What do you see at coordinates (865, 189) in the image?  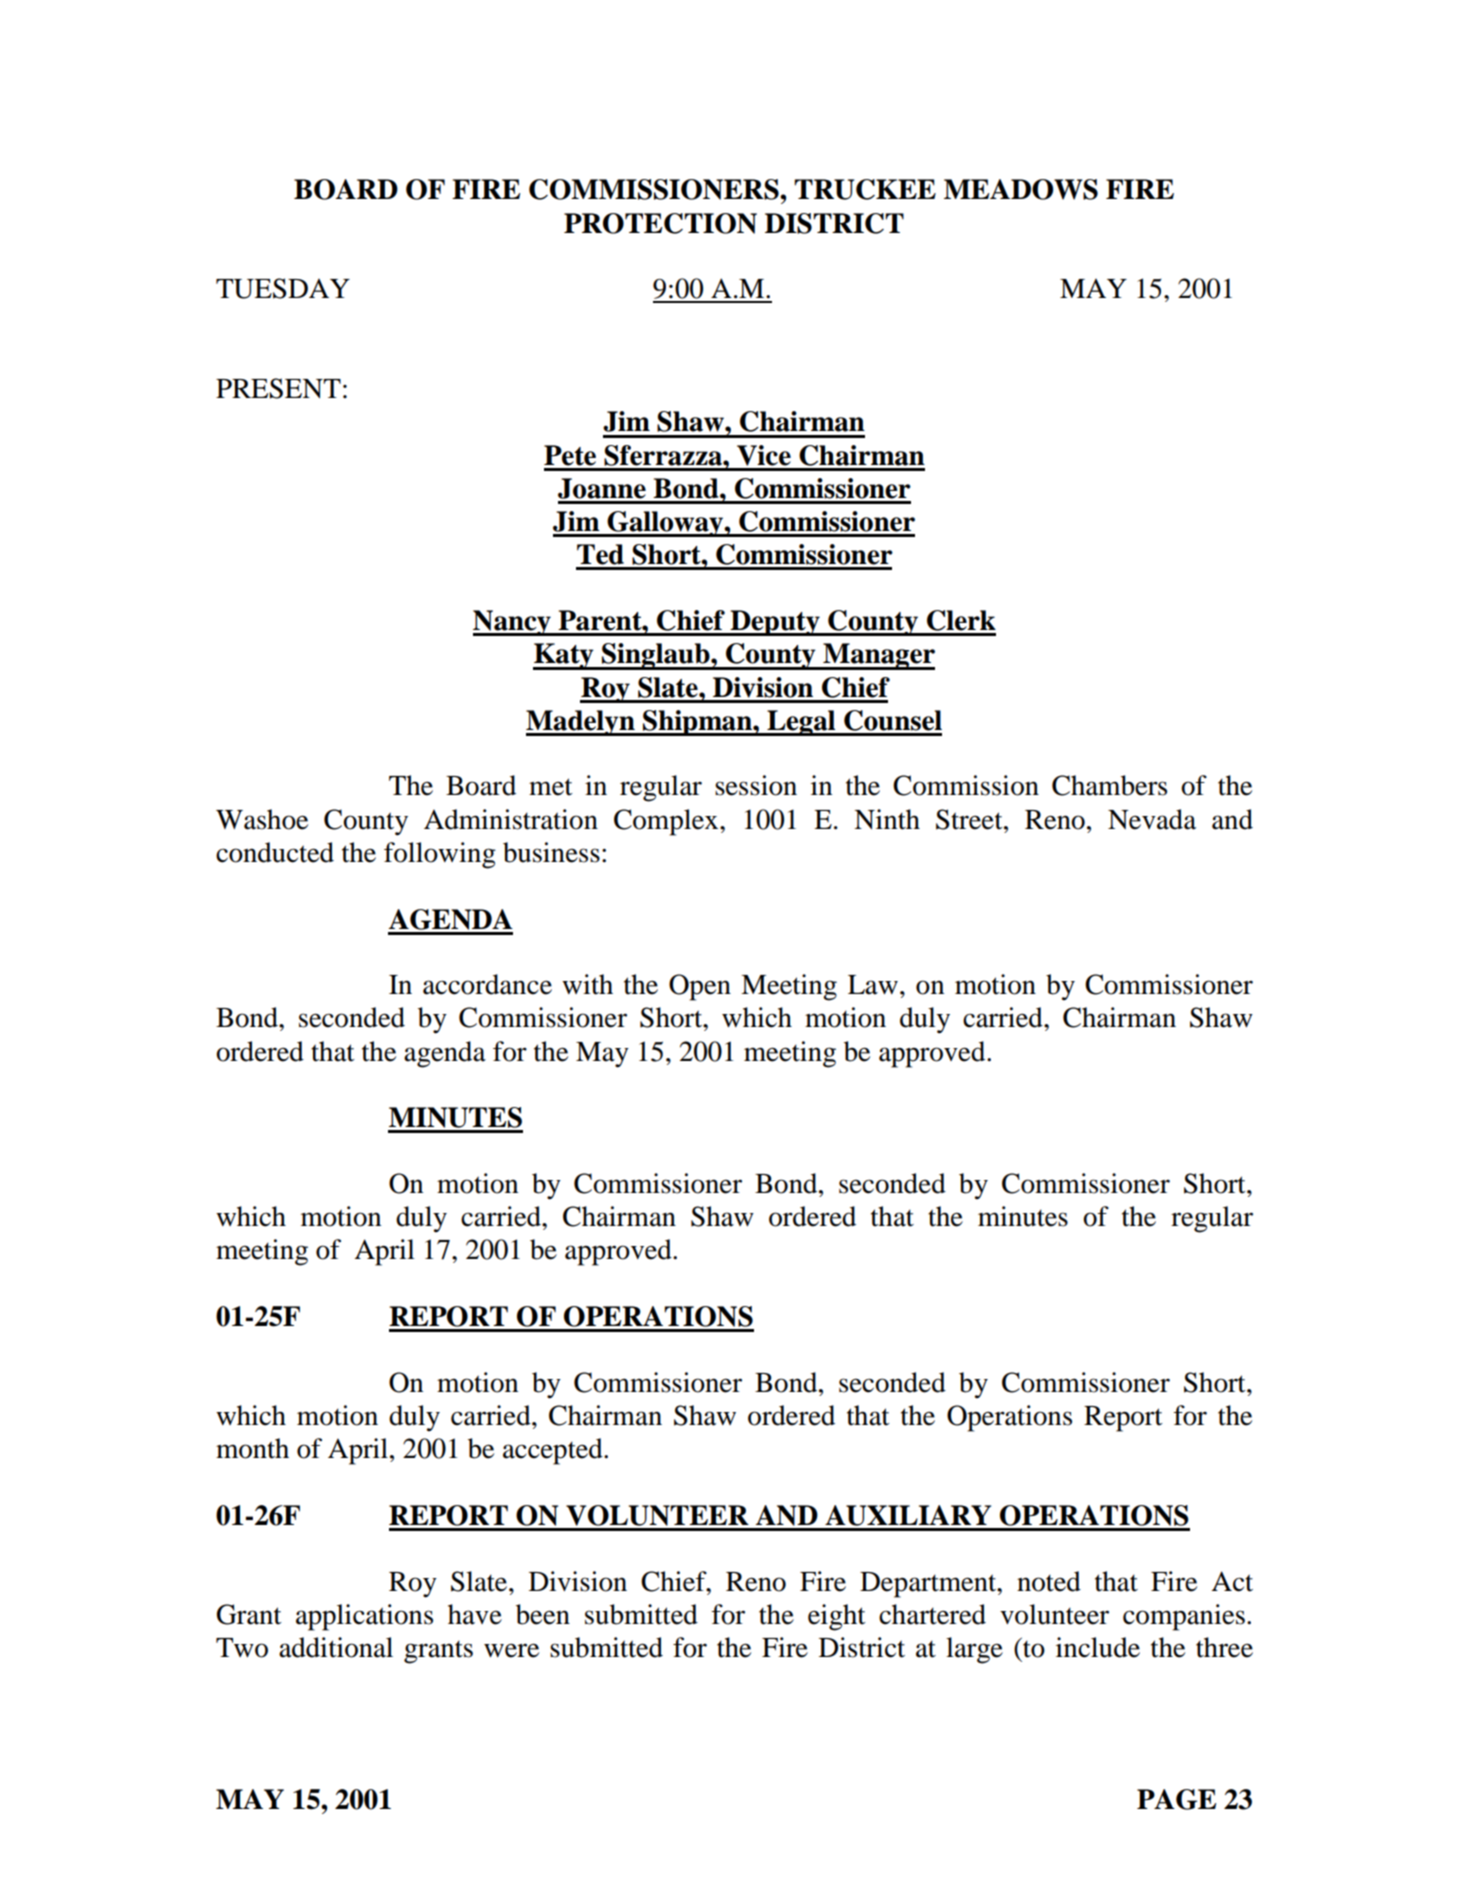 I see `TRUCKEE` at bounding box center [865, 189].
